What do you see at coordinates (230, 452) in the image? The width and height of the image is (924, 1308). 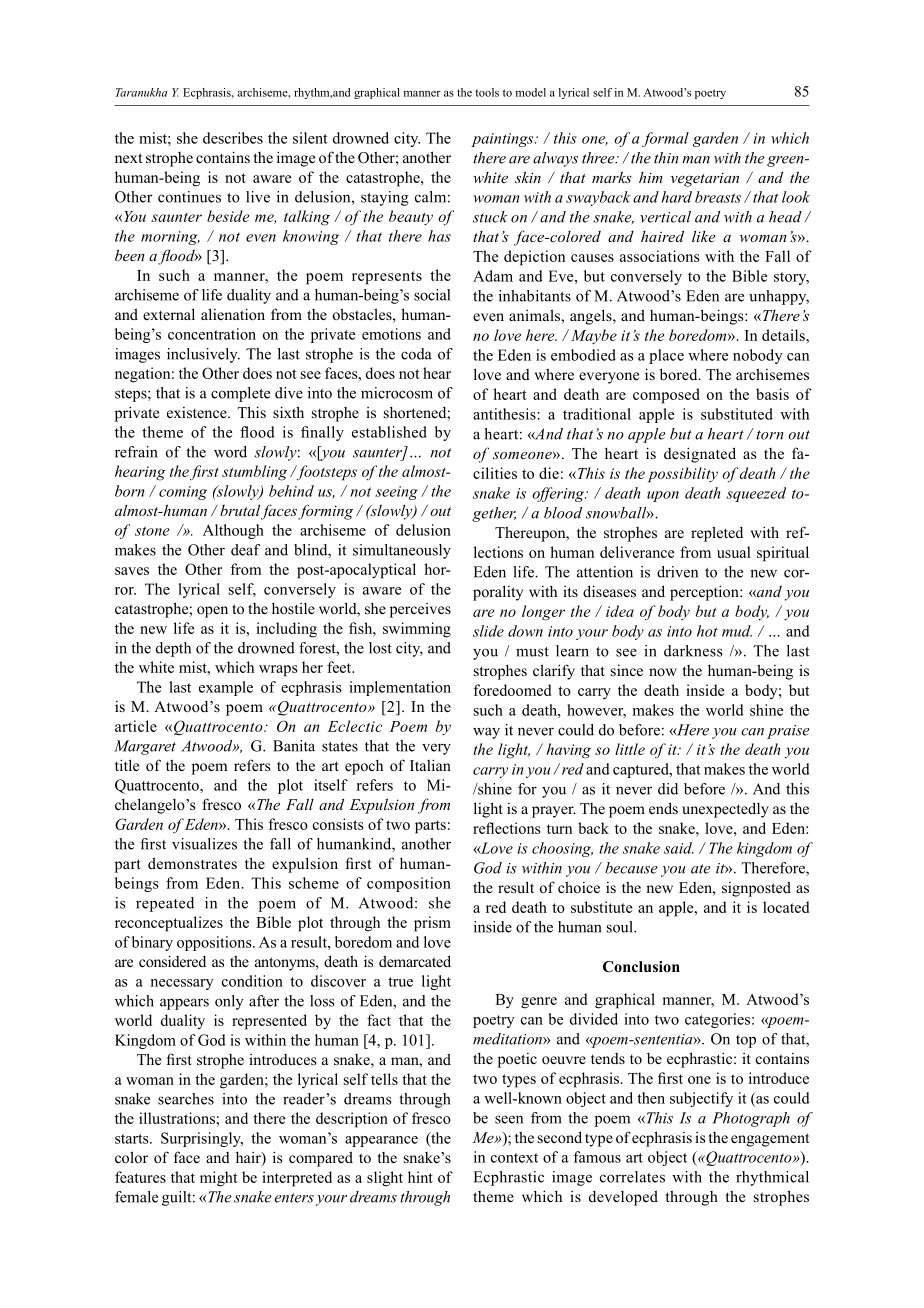 I see `word` at bounding box center [230, 452].
